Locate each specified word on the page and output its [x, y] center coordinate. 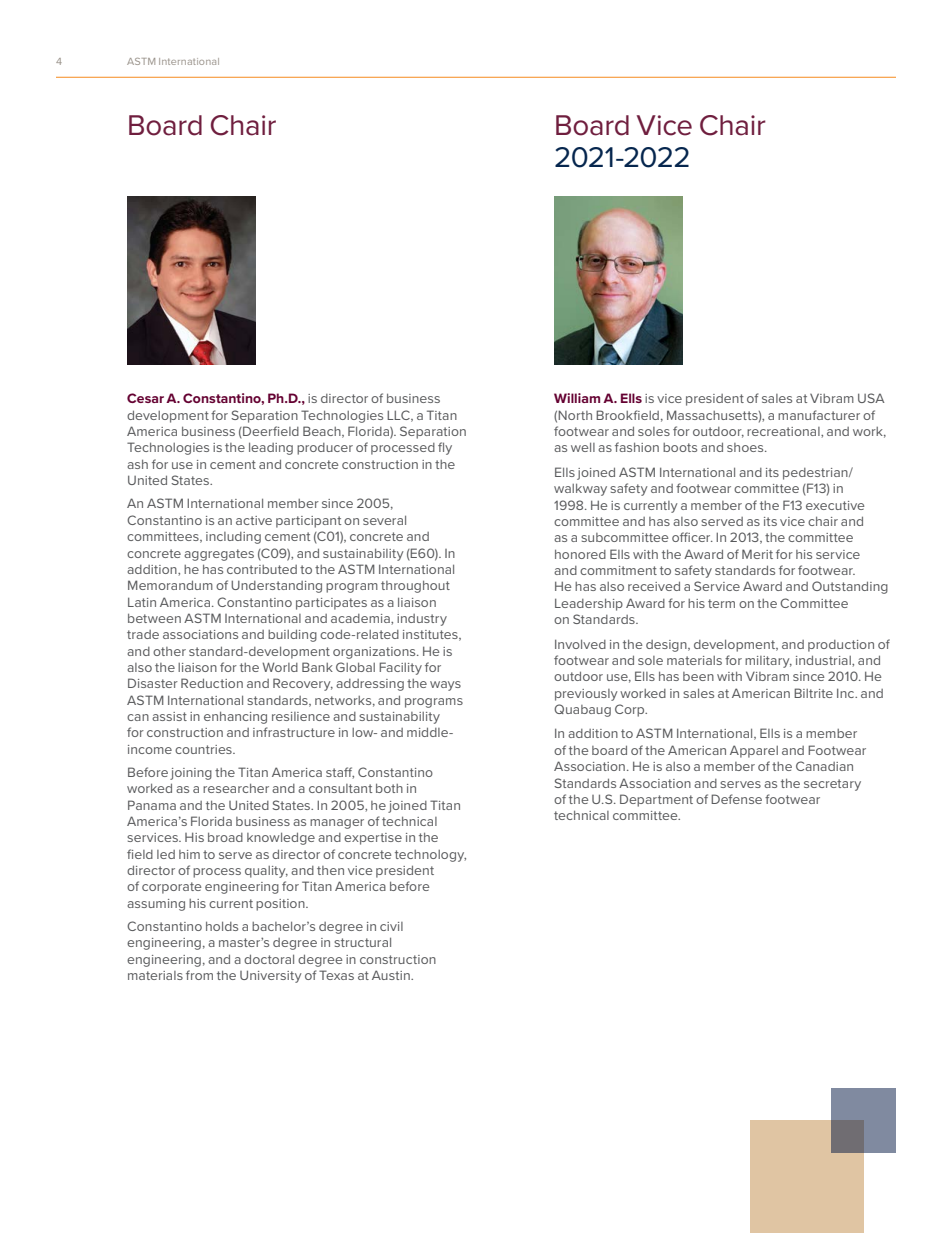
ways [445, 686]
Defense [736, 799]
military [768, 662]
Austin [392, 975]
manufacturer [819, 415]
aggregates [219, 555]
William [577, 398]
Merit [757, 554]
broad [225, 837]
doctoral [269, 959]
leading [271, 448]
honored [580, 554]
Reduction [212, 683]
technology [430, 856]
